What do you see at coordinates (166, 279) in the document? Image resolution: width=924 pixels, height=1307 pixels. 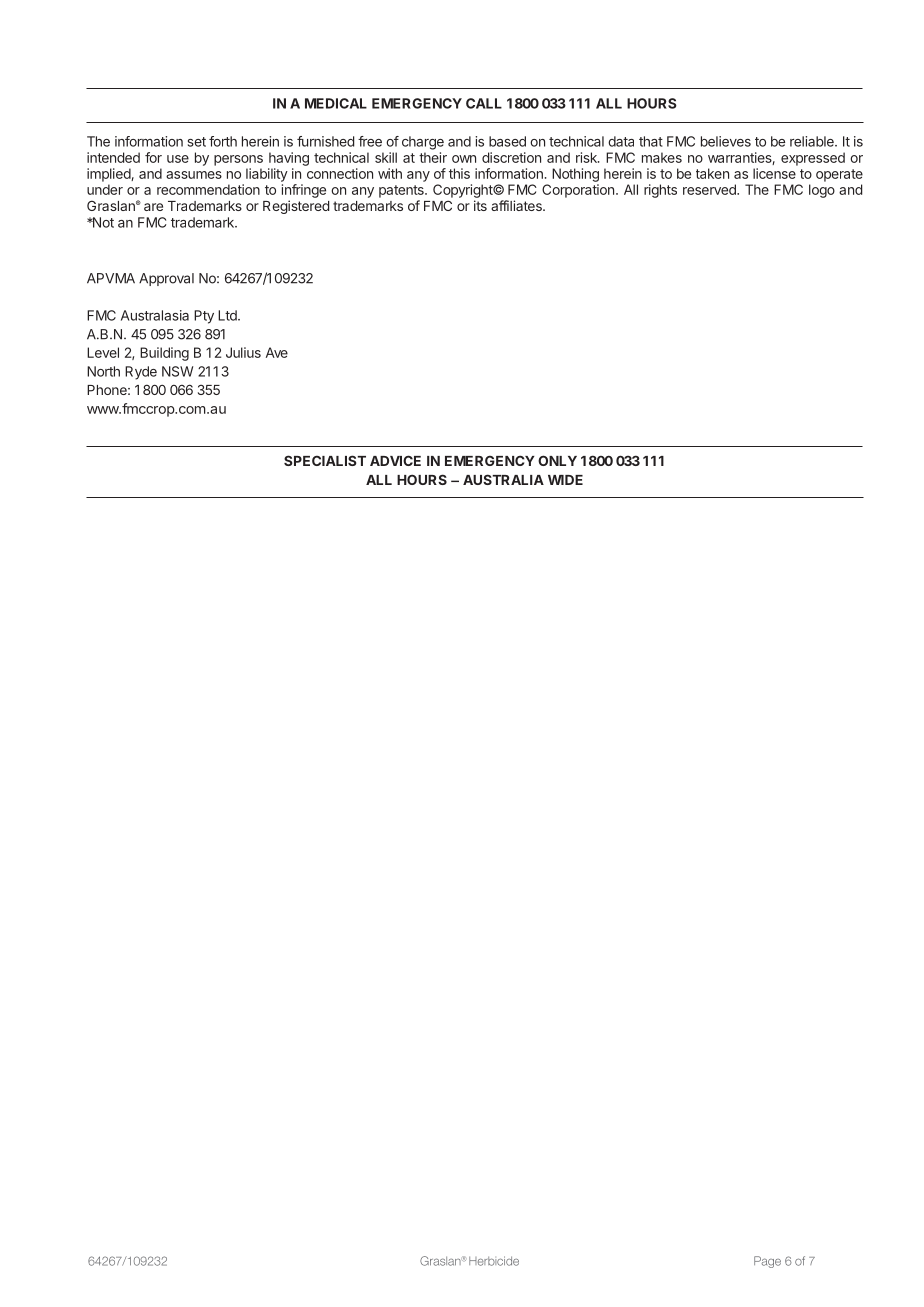 I see `Approval` at bounding box center [166, 279].
